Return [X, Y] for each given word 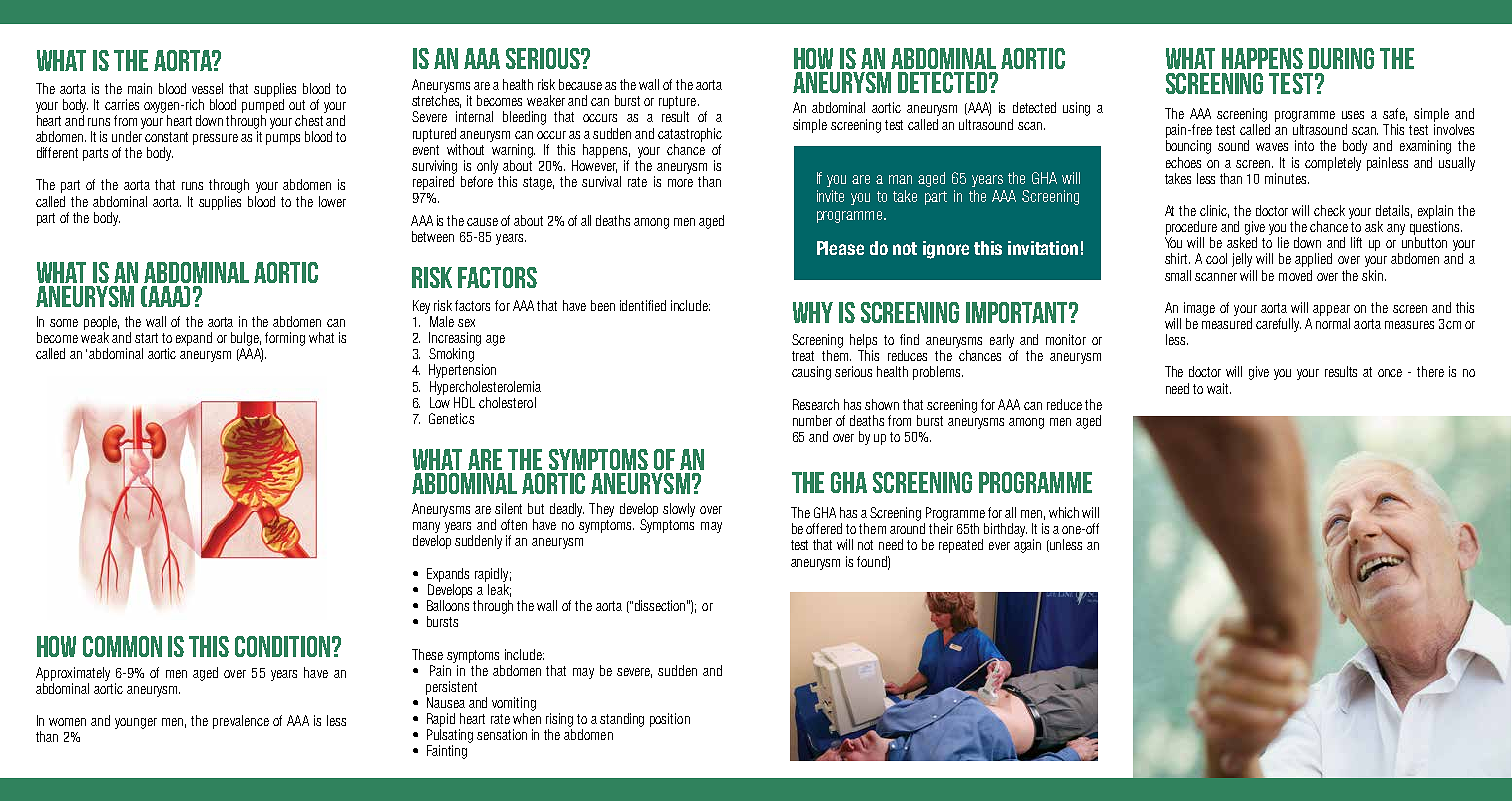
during [1341, 58]
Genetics [451, 418]
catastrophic [690, 135]
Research [816, 404]
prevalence [241, 722]
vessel [207, 88]
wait [1219, 388]
